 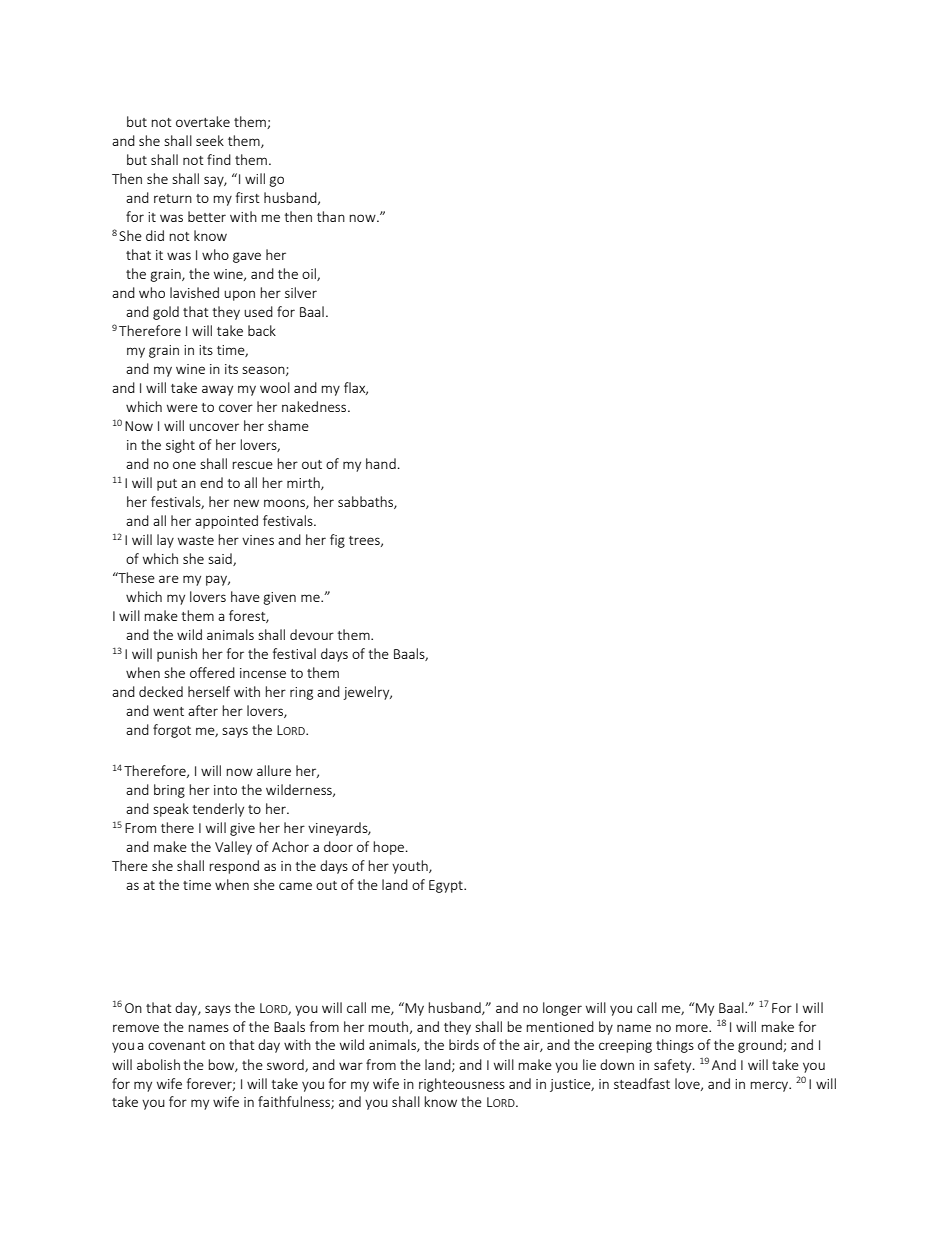 I want to click on oil, so click(x=310, y=274).
